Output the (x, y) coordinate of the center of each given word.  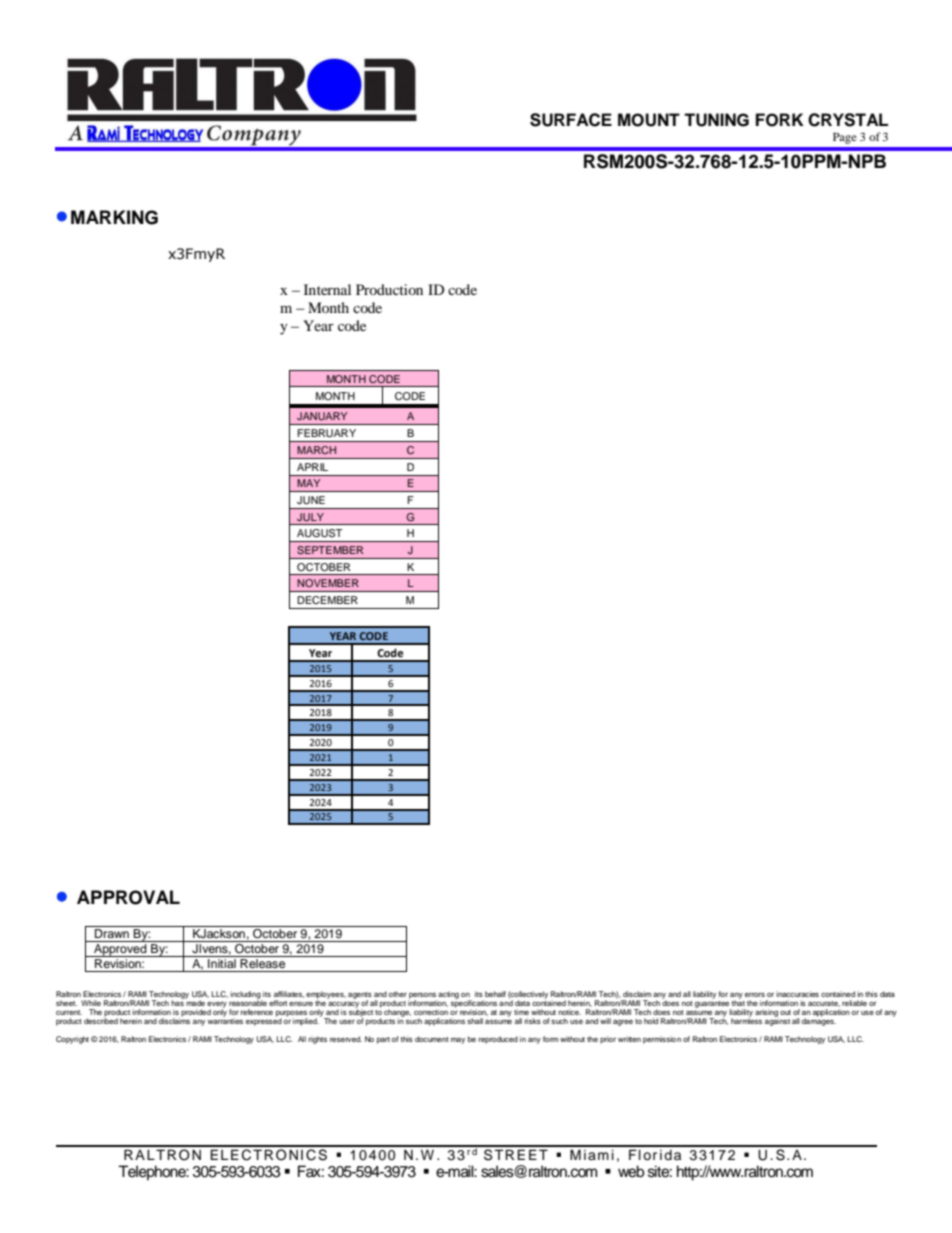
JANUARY (322, 416)
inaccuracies (797, 994)
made (195, 1002)
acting (448, 996)
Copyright (72, 1040)
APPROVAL (128, 897)
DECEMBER (327, 600)
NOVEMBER (328, 583)
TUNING (716, 120)
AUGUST (319, 533)
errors (755, 995)
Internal (327, 289)
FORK (780, 120)
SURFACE (571, 120)
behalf (495, 994)
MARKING (114, 217)
